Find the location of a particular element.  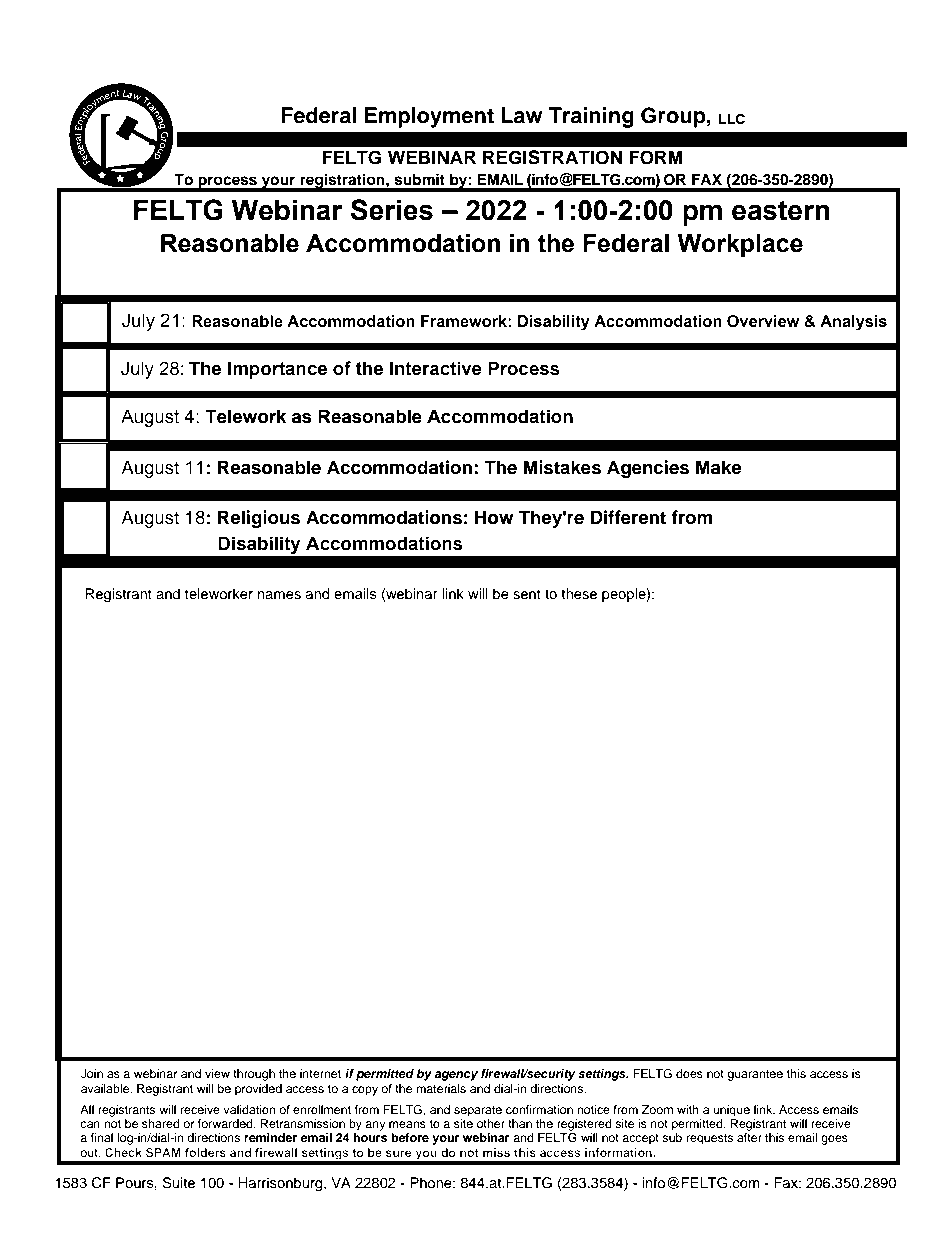

Religious is located at coordinates (259, 519).
